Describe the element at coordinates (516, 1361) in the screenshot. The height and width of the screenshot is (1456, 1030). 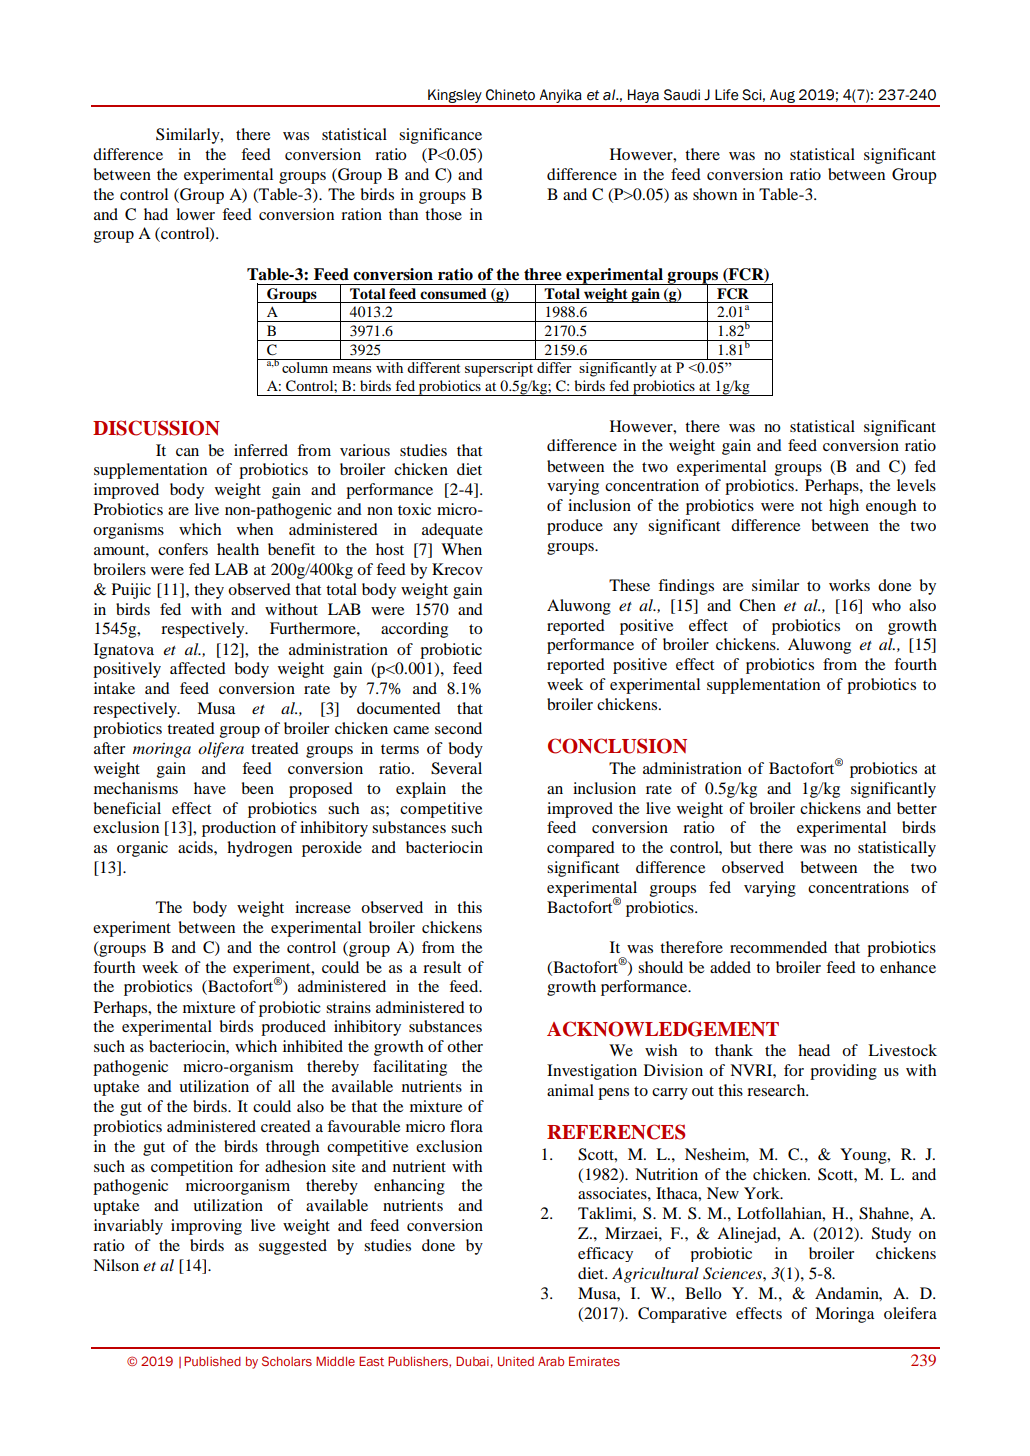
I see `United` at that location.
